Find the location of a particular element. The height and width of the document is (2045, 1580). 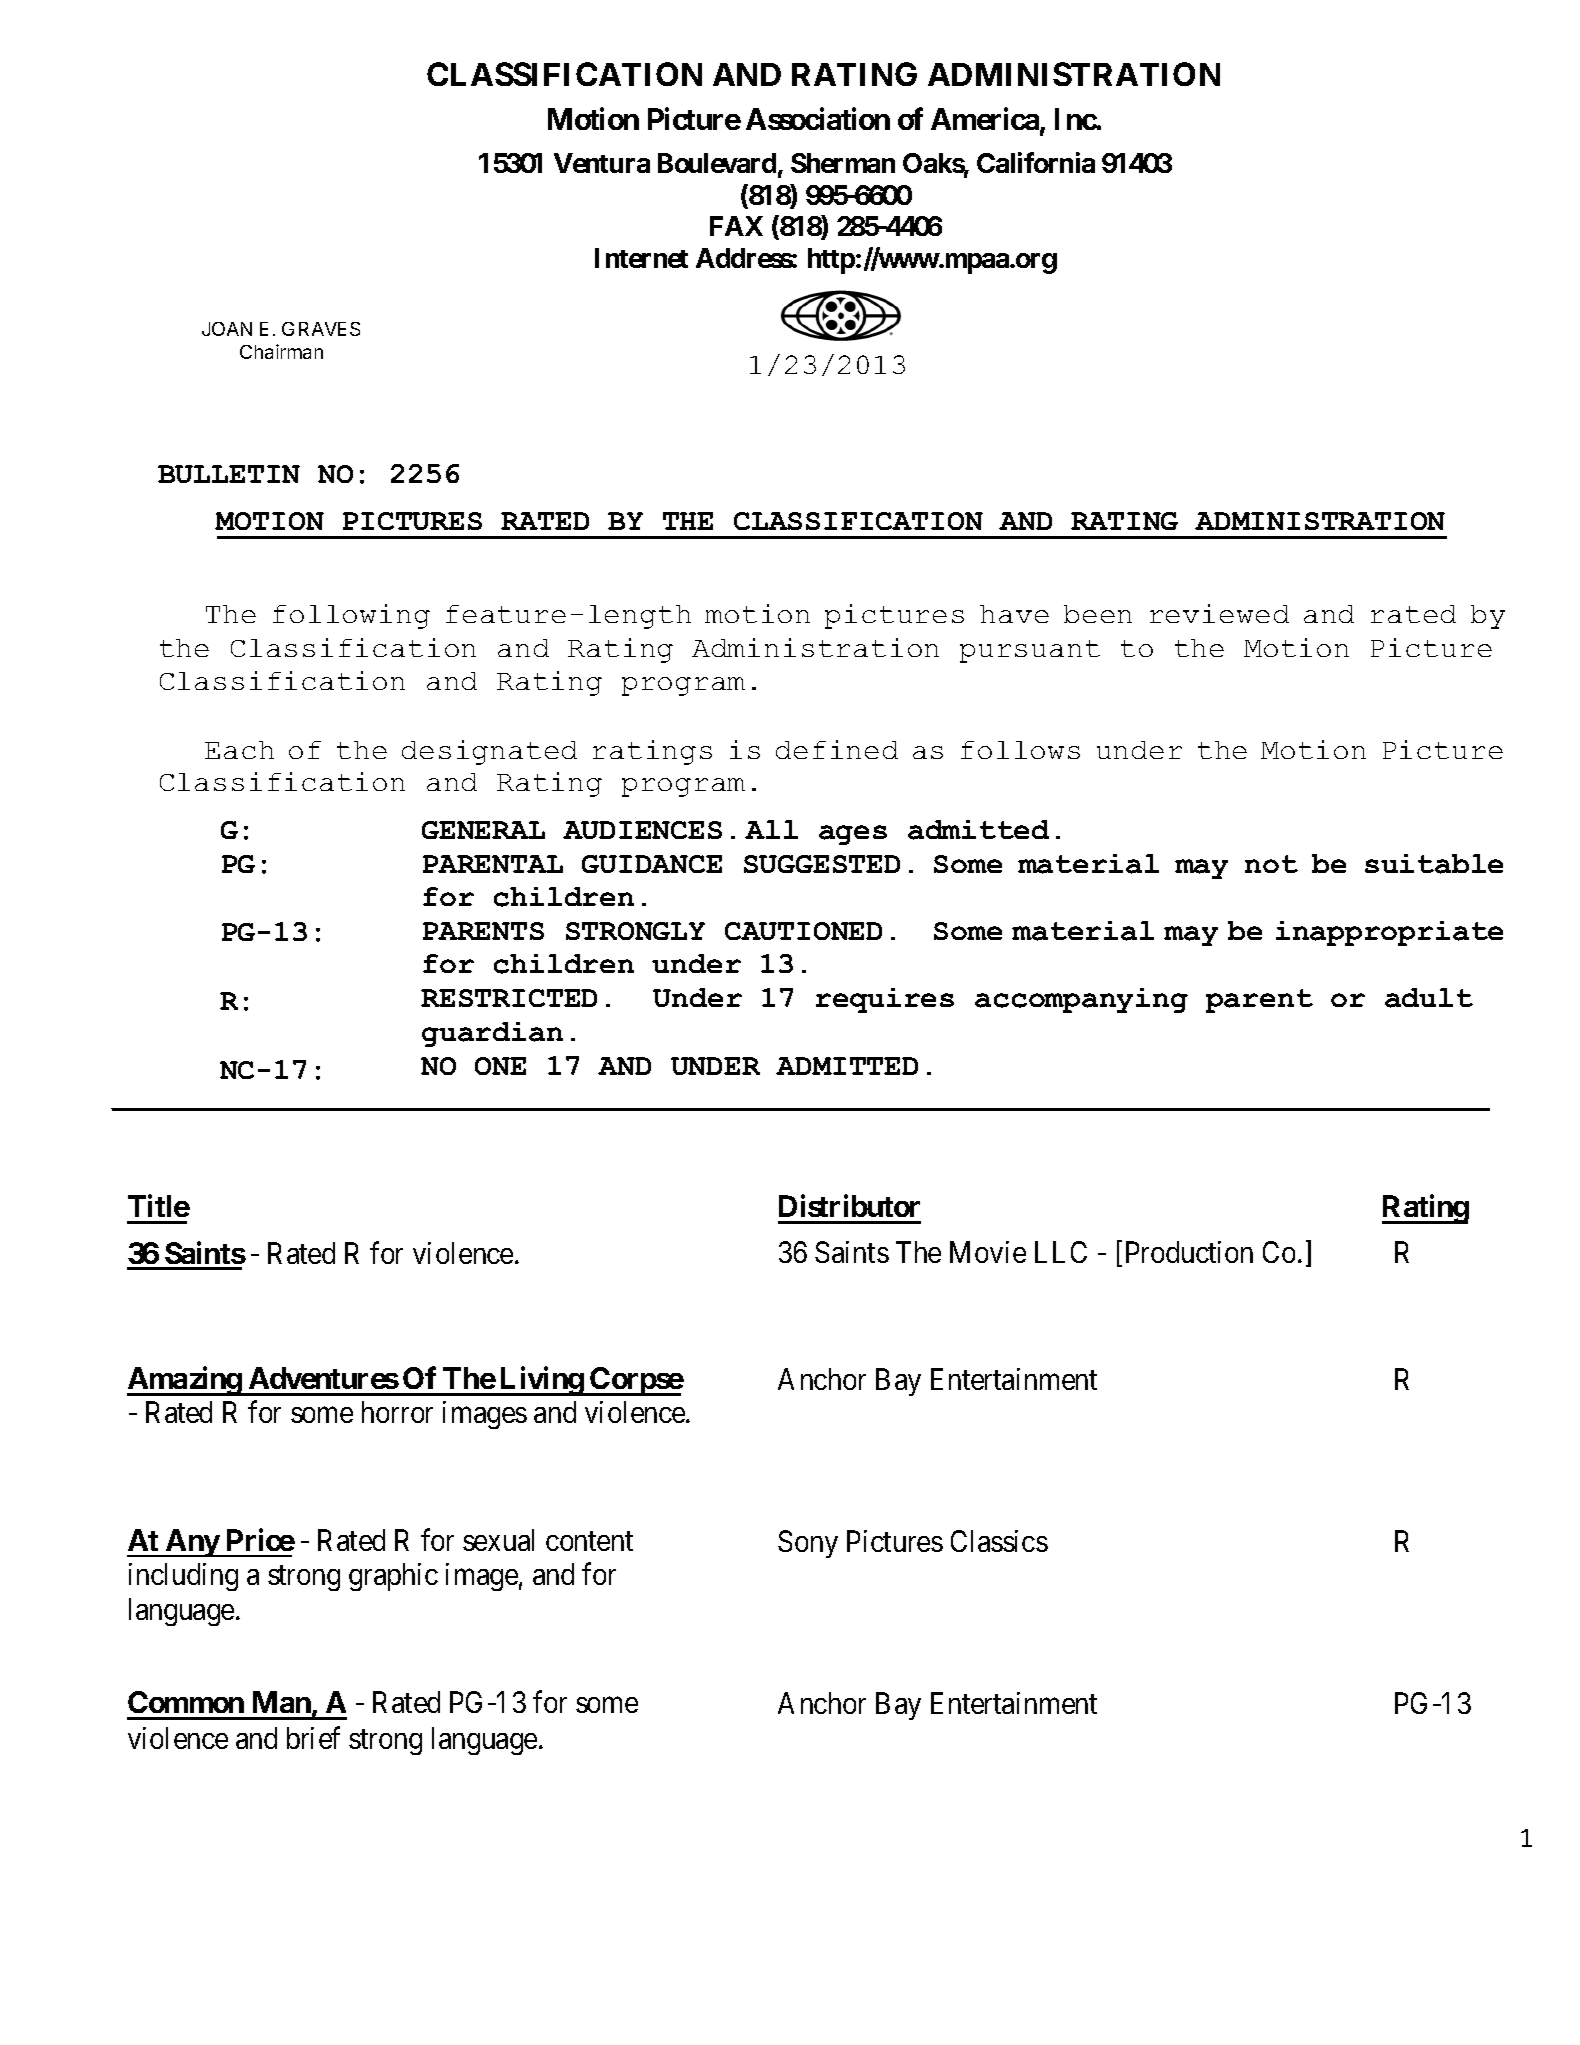

defined is located at coordinates (837, 749).
